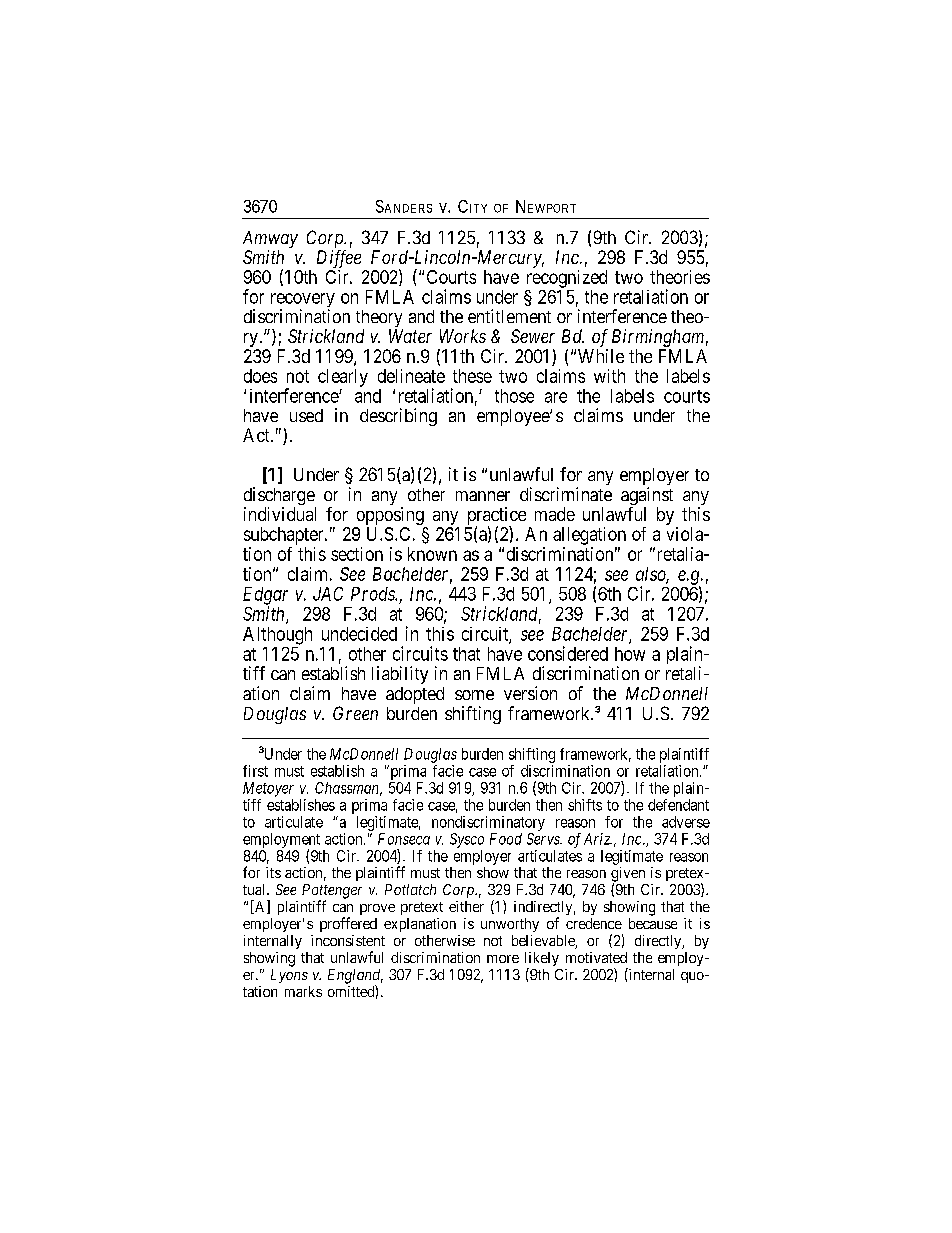 The image size is (952, 1233). Describe the element at coordinates (509, 316) in the document. I see `entitlement` at that location.
